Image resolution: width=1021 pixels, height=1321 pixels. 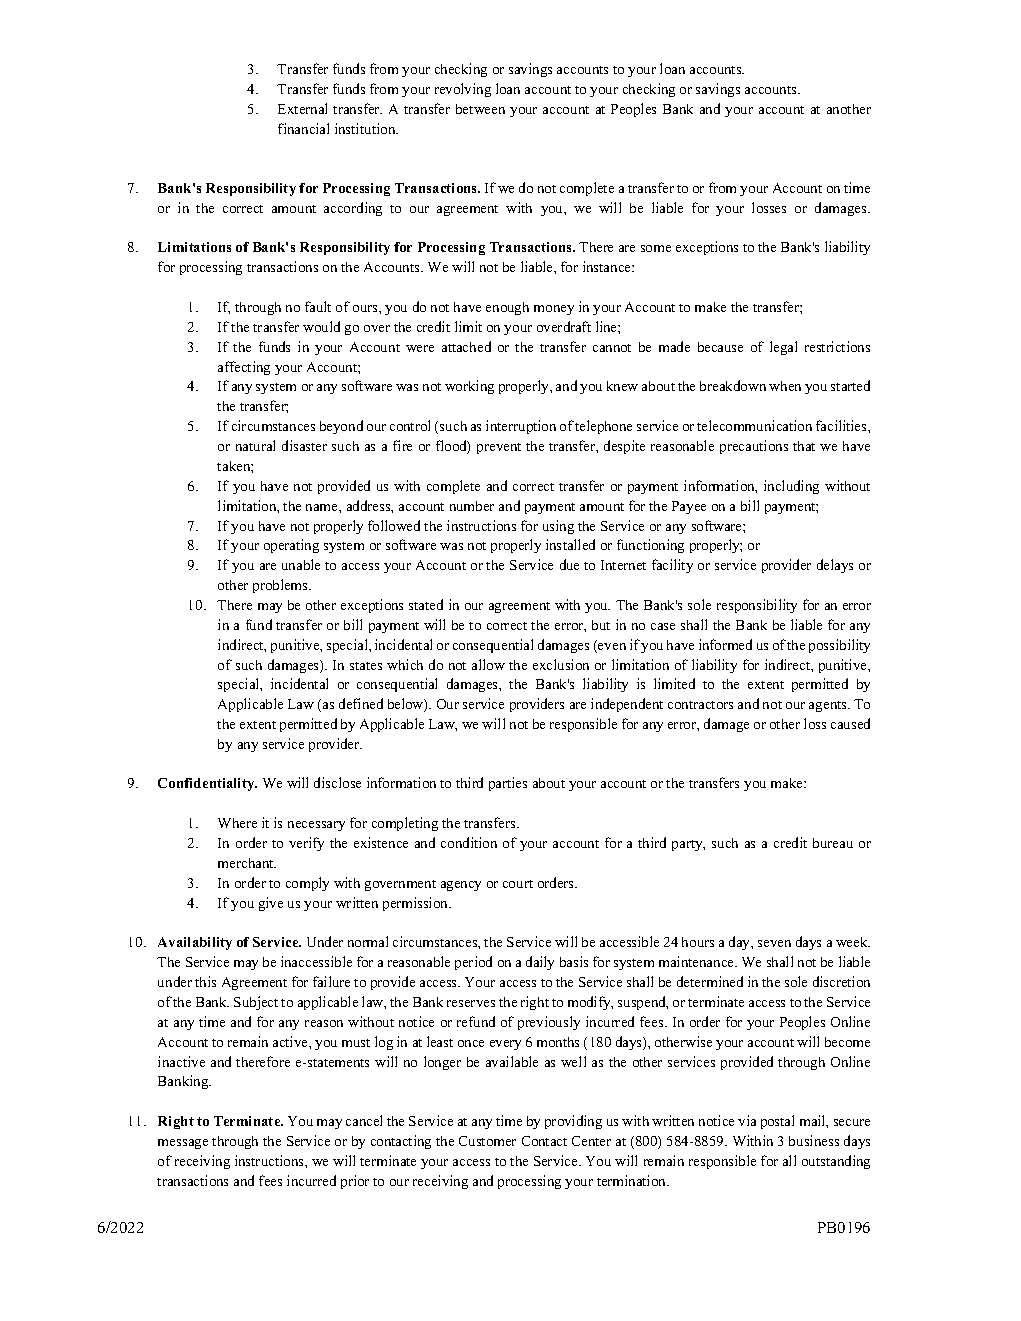 What do you see at coordinates (487, 1141) in the document?
I see `Customer` at bounding box center [487, 1141].
